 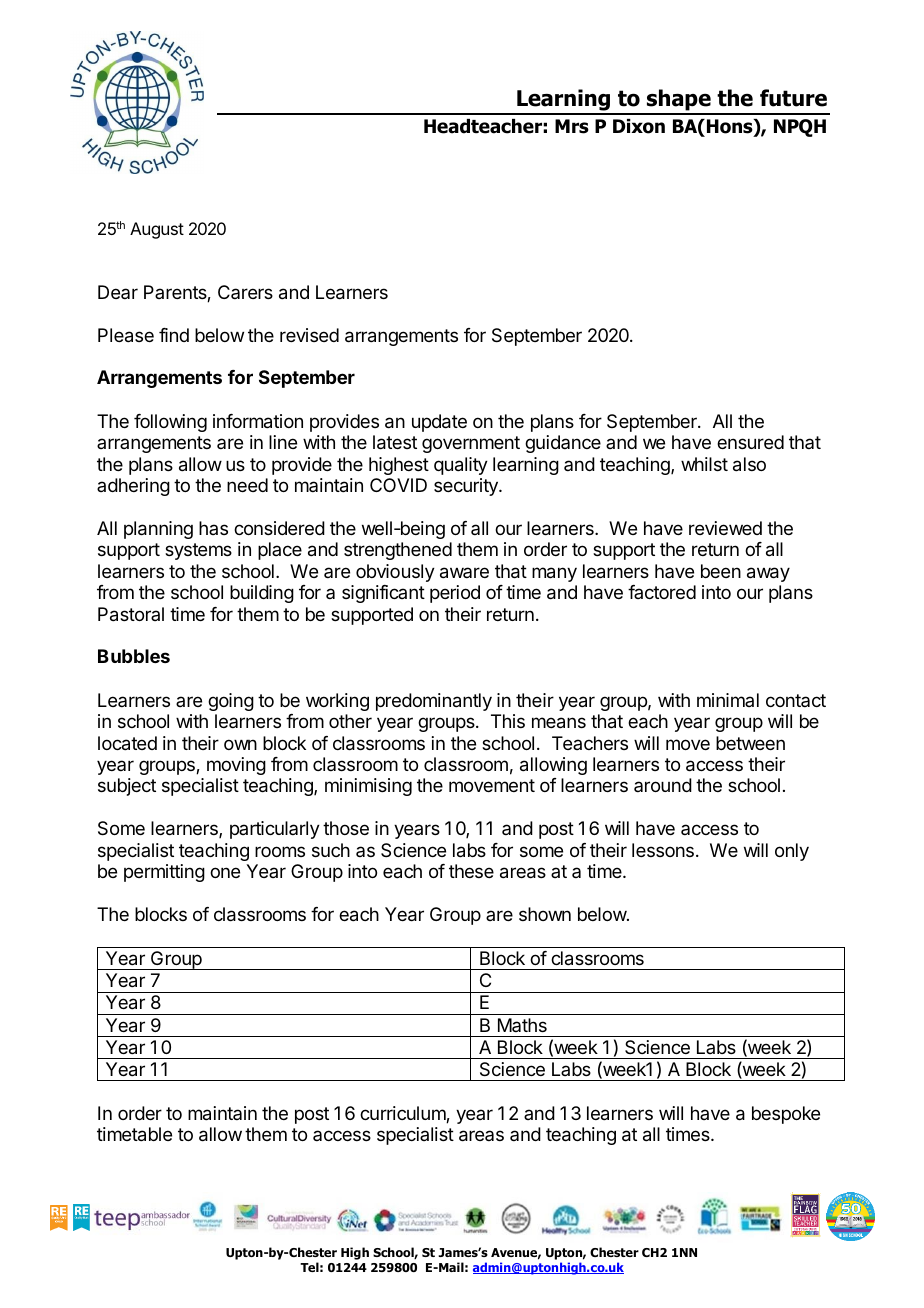 What do you see at coordinates (572, 126) in the screenshot?
I see `Mrs` at bounding box center [572, 126].
